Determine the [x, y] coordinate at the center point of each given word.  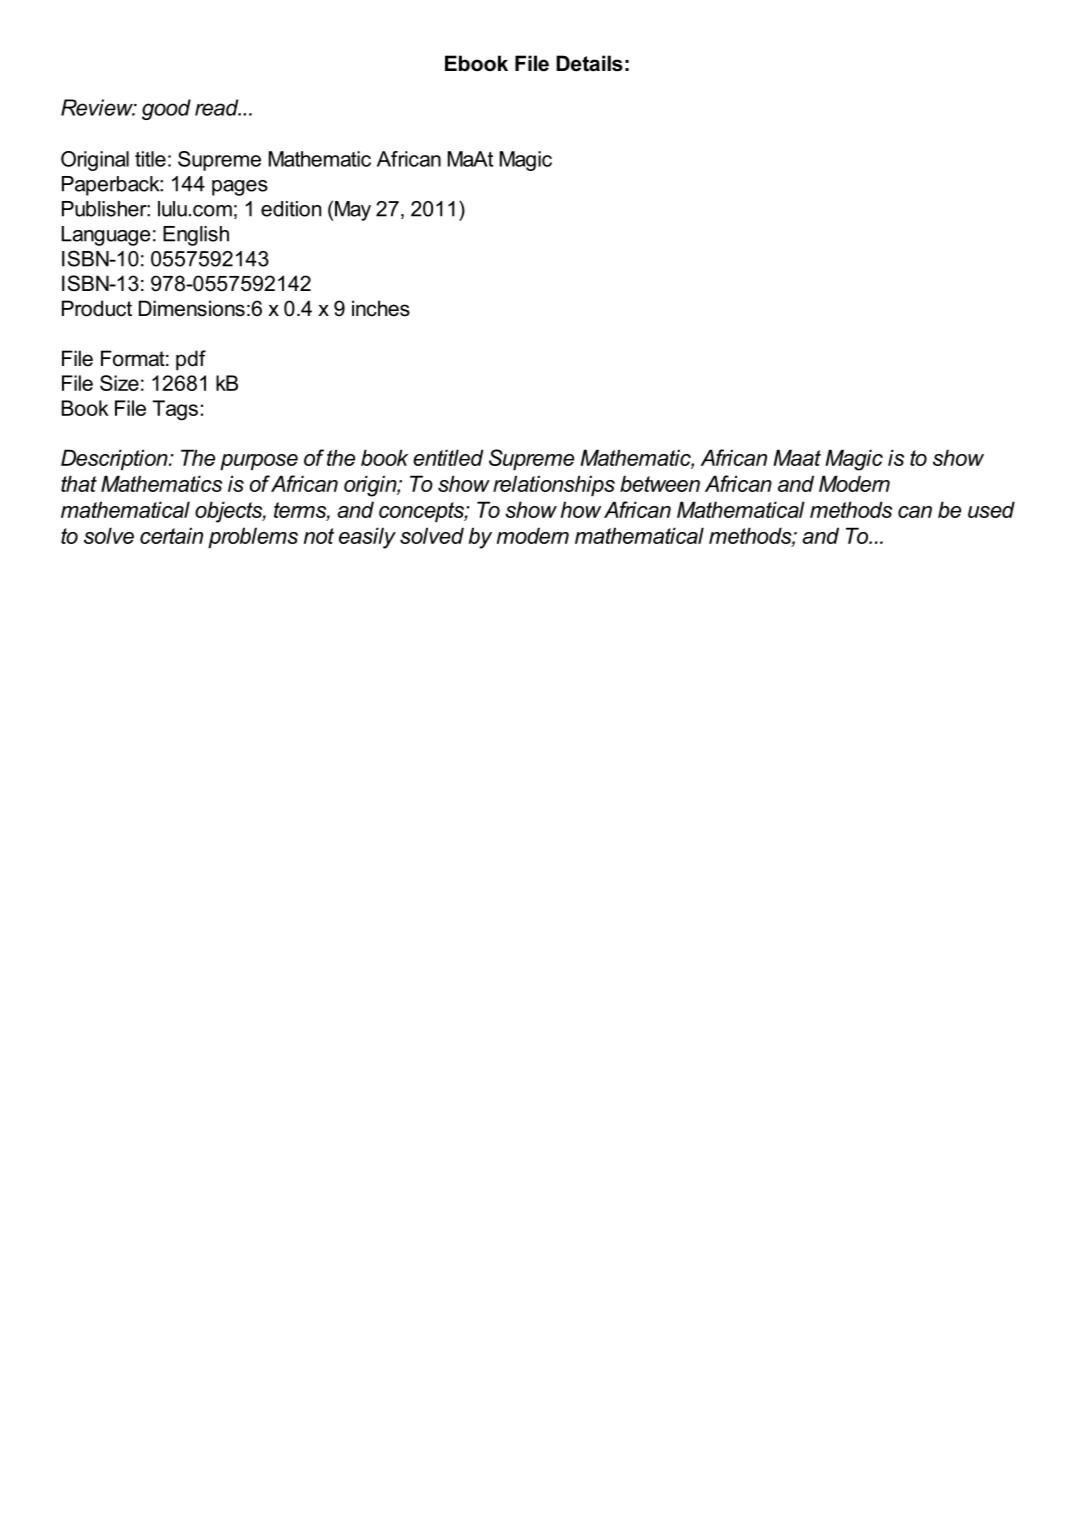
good [166, 109]
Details [589, 63]
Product [97, 308]
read [218, 107]
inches [381, 308]
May [353, 211]
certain [171, 535]
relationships [554, 485]
